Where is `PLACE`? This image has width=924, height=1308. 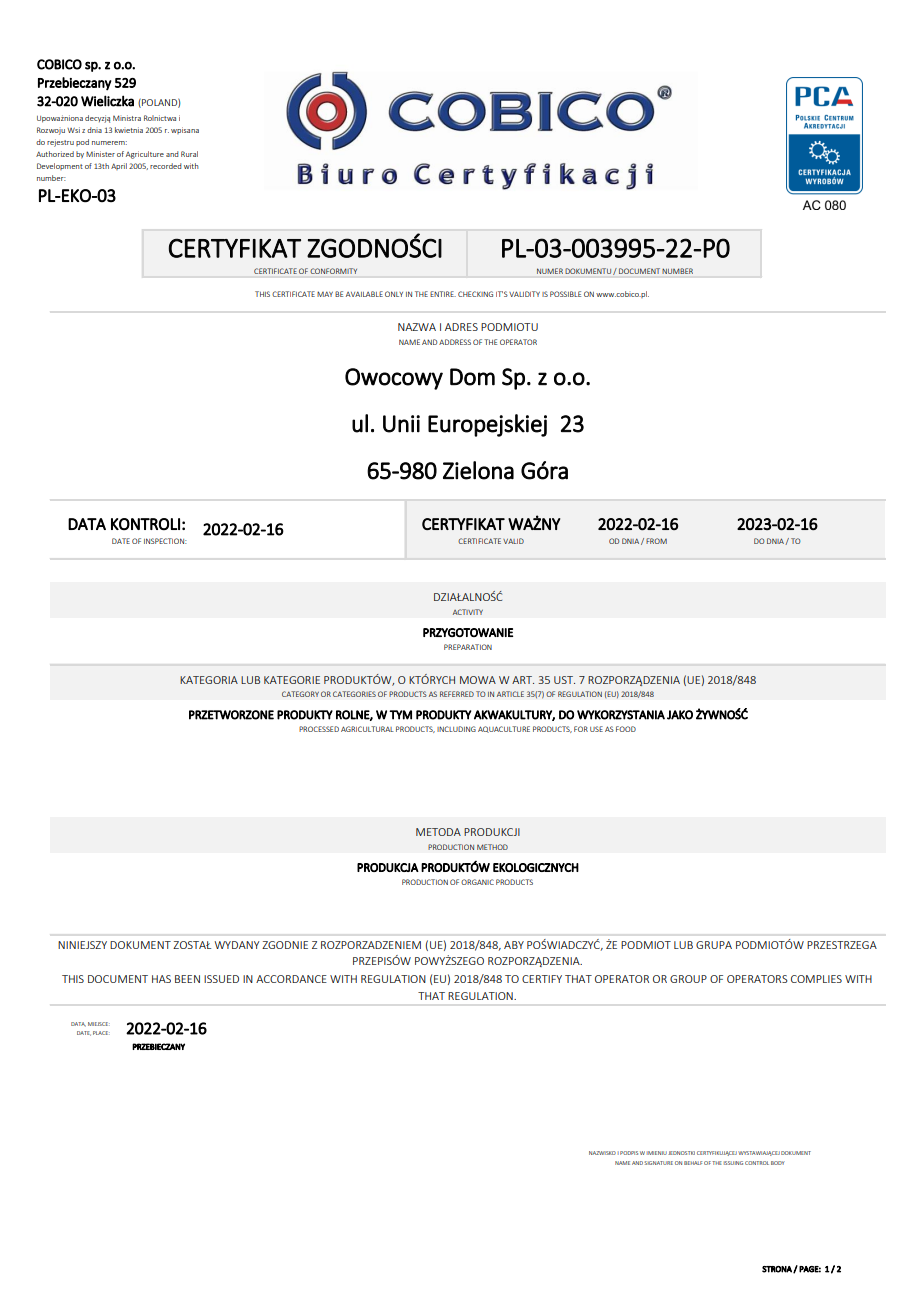
PLACE is located at coordinates (101, 1033).
